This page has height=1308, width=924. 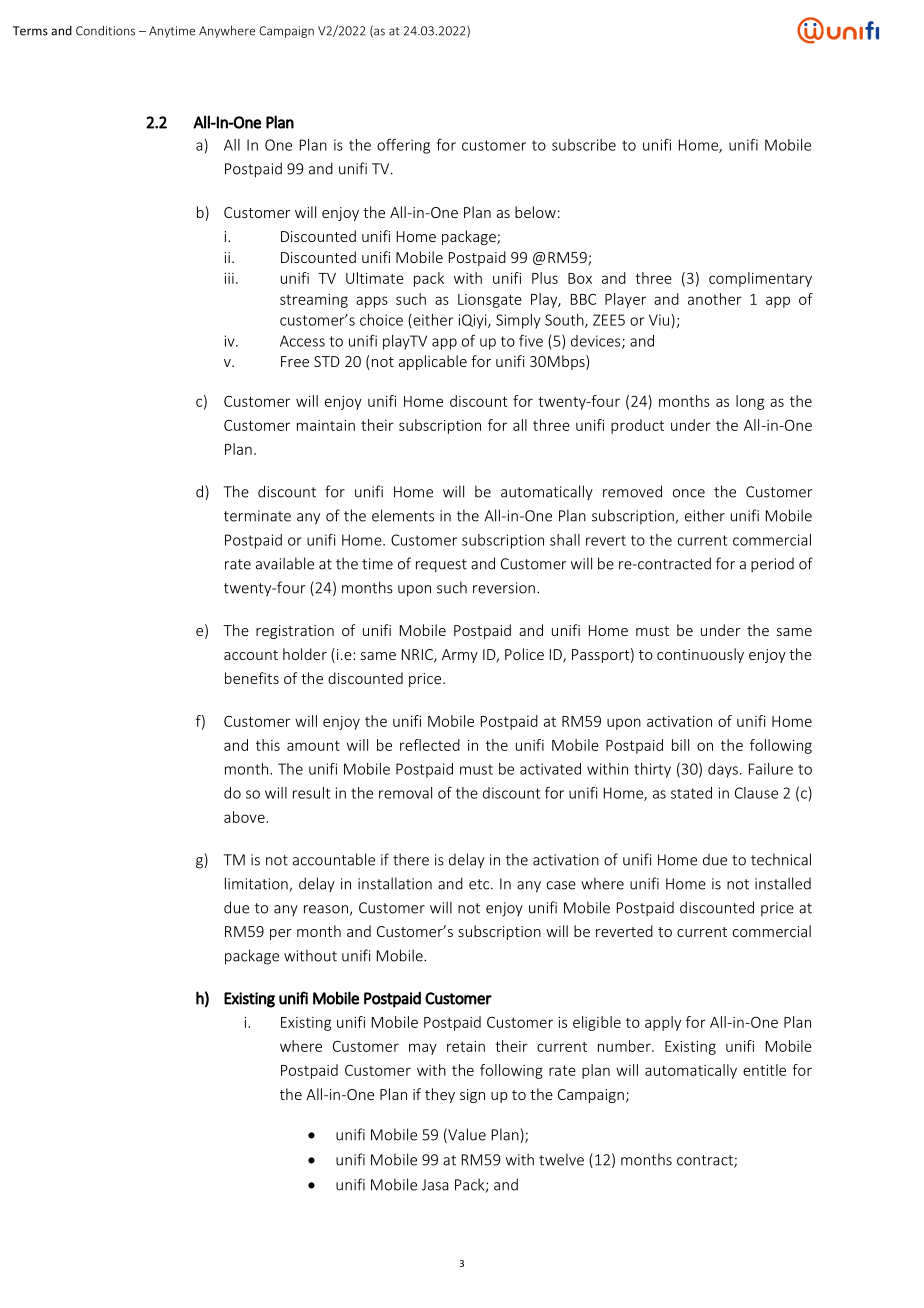 What do you see at coordinates (257, 516) in the page?
I see `terminate` at bounding box center [257, 516].
